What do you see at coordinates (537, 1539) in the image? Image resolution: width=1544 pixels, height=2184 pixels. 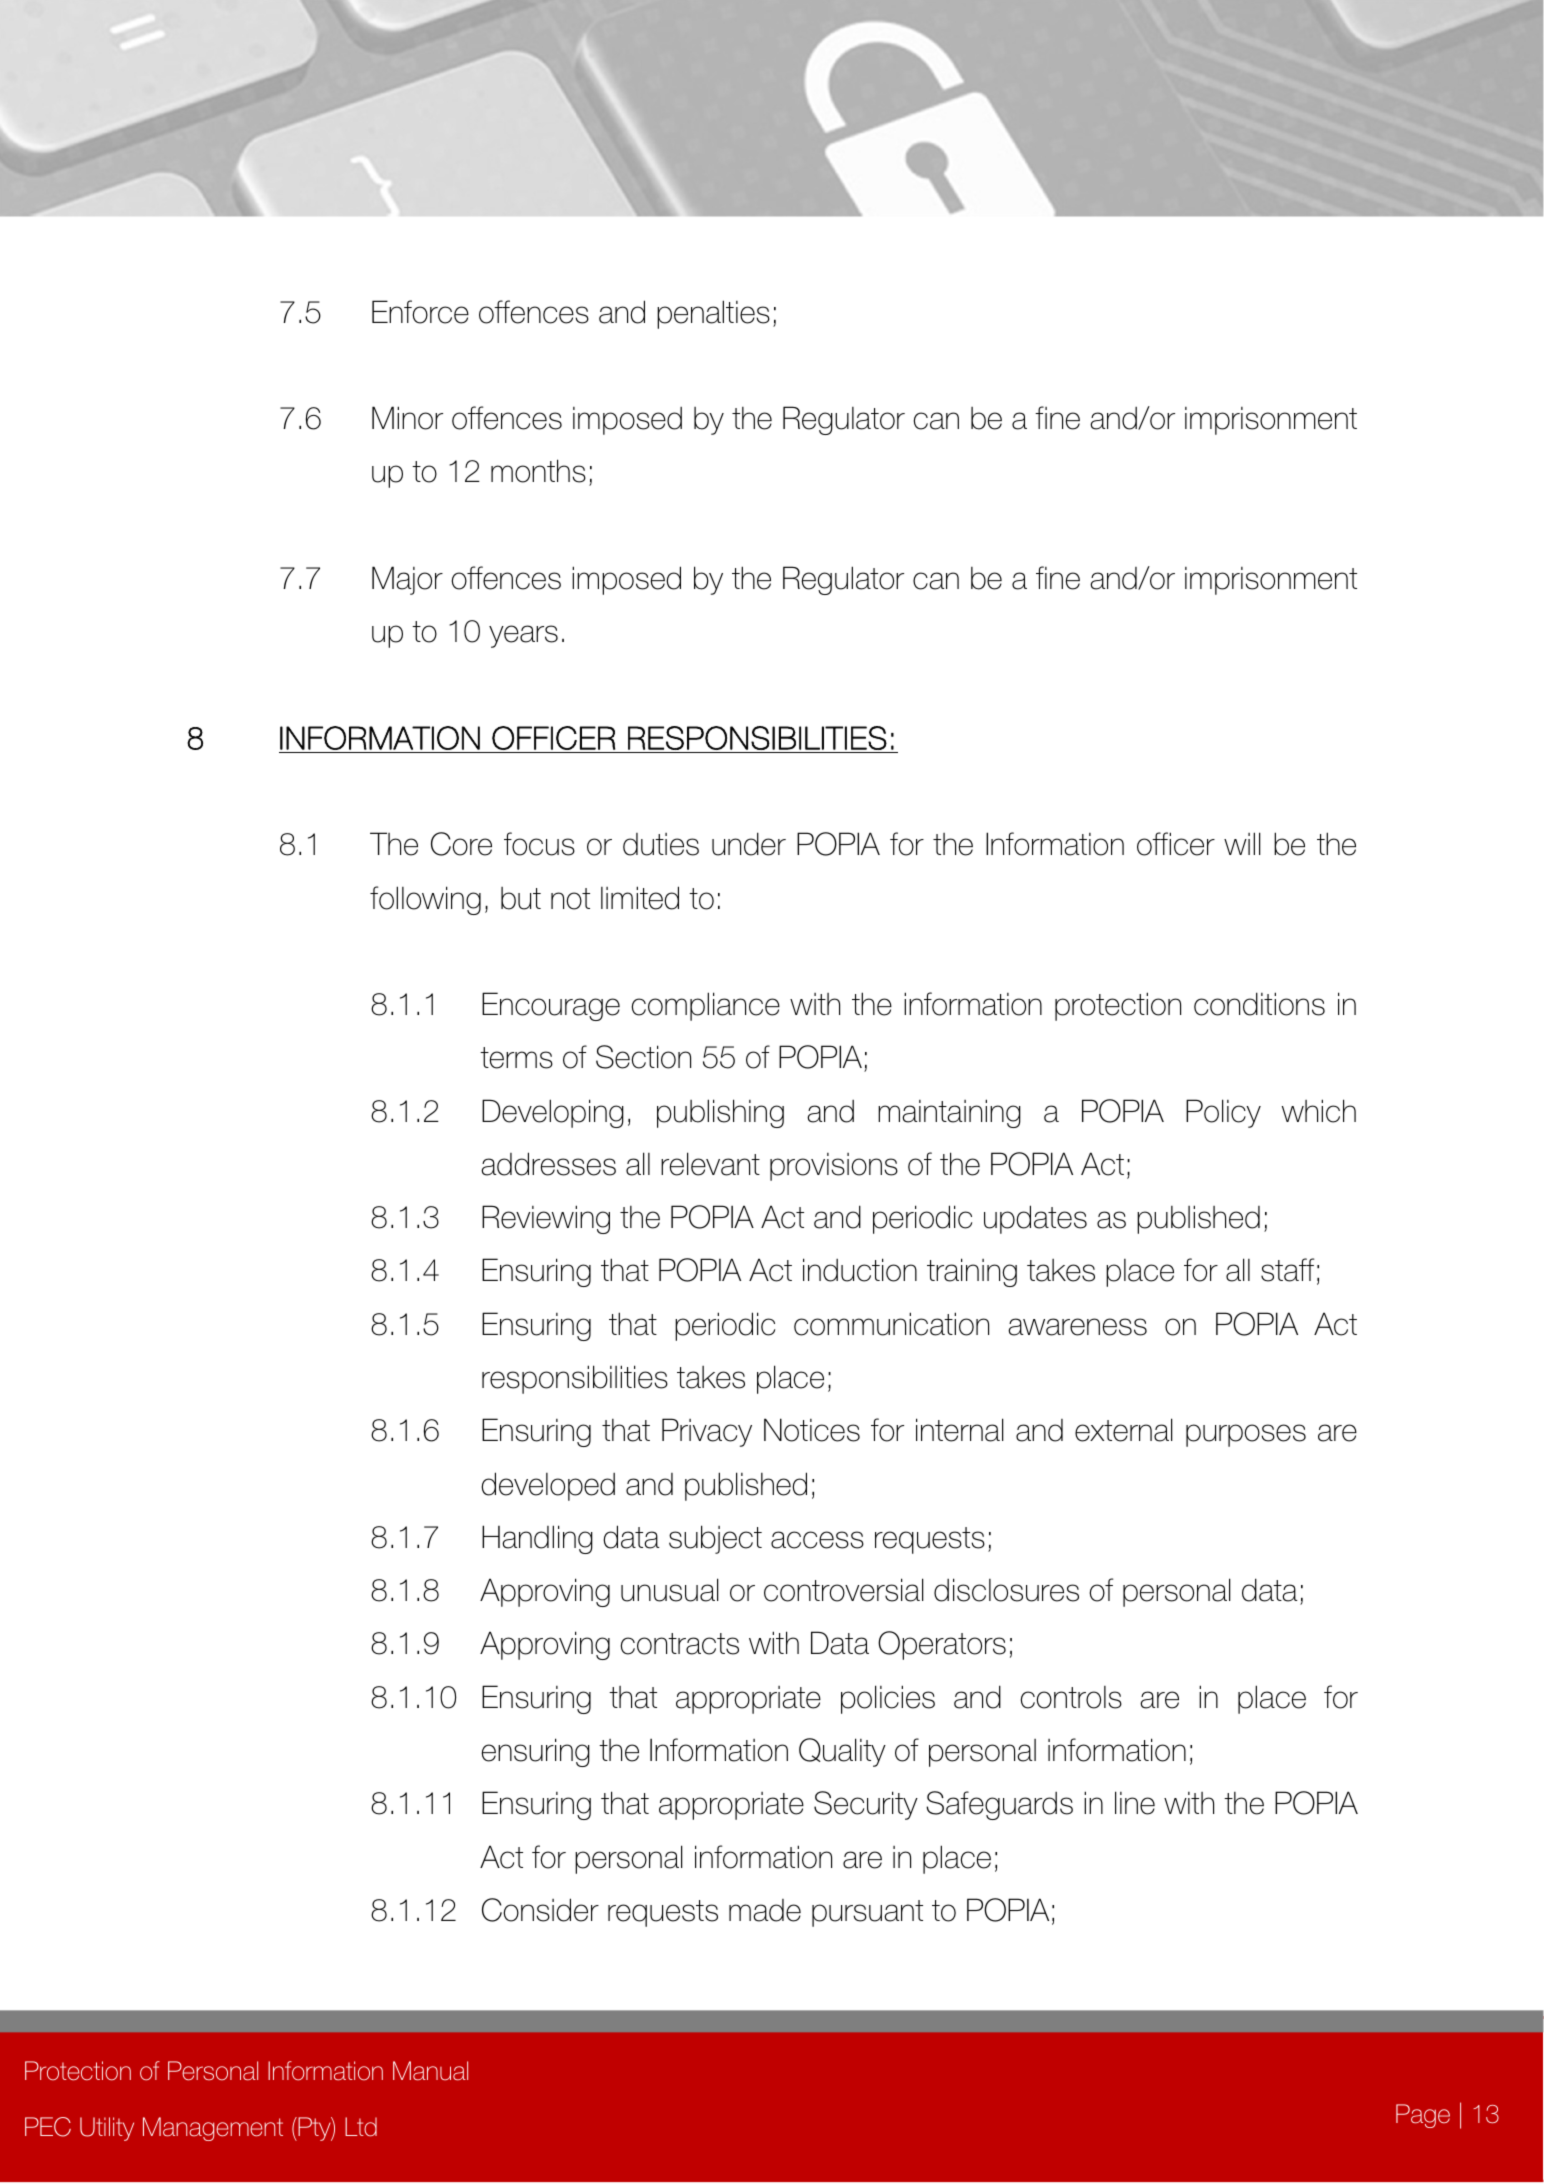 I see `Handling` at bounding box center [537, 1539].
